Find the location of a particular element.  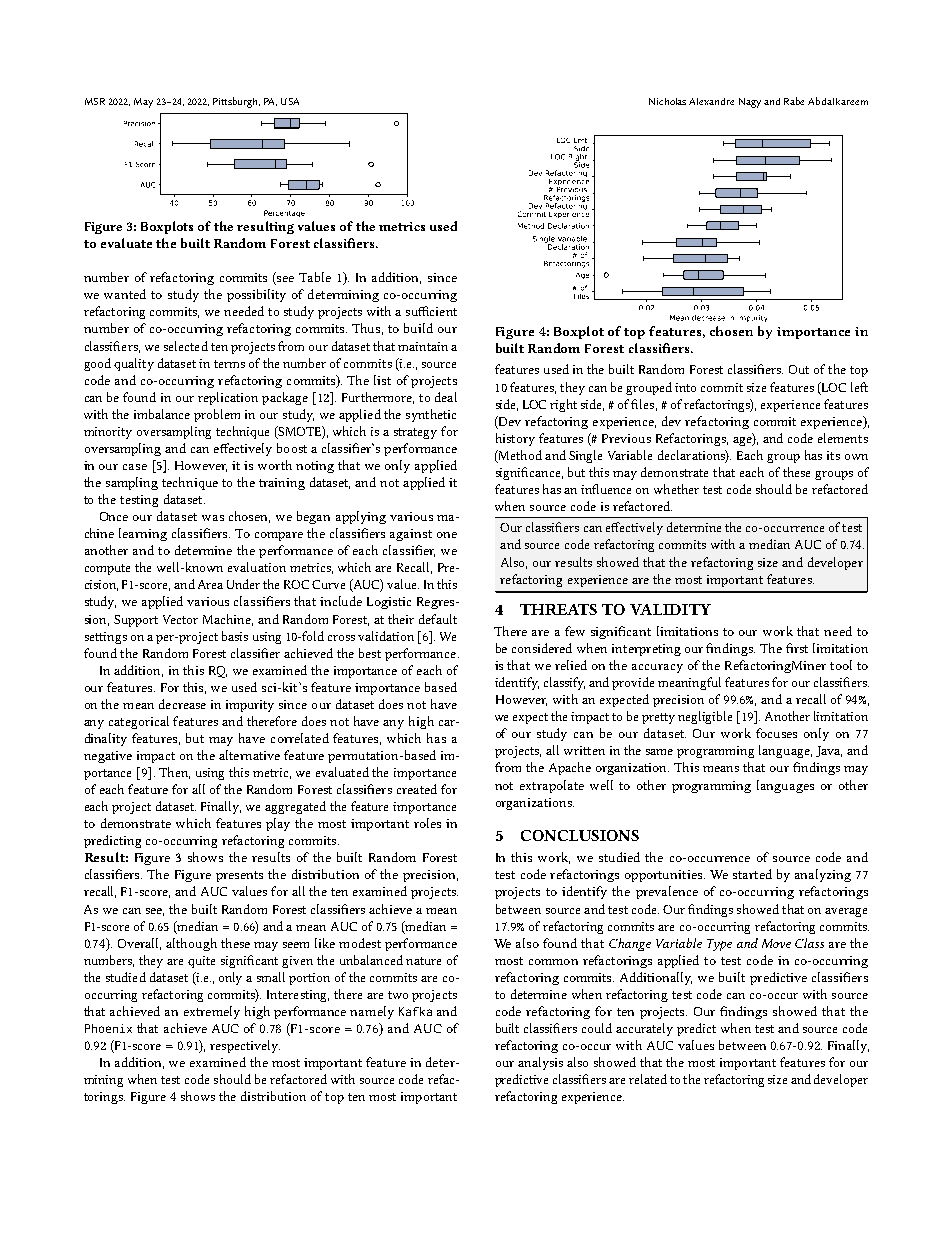

play is located at coordinates (278, 824).
